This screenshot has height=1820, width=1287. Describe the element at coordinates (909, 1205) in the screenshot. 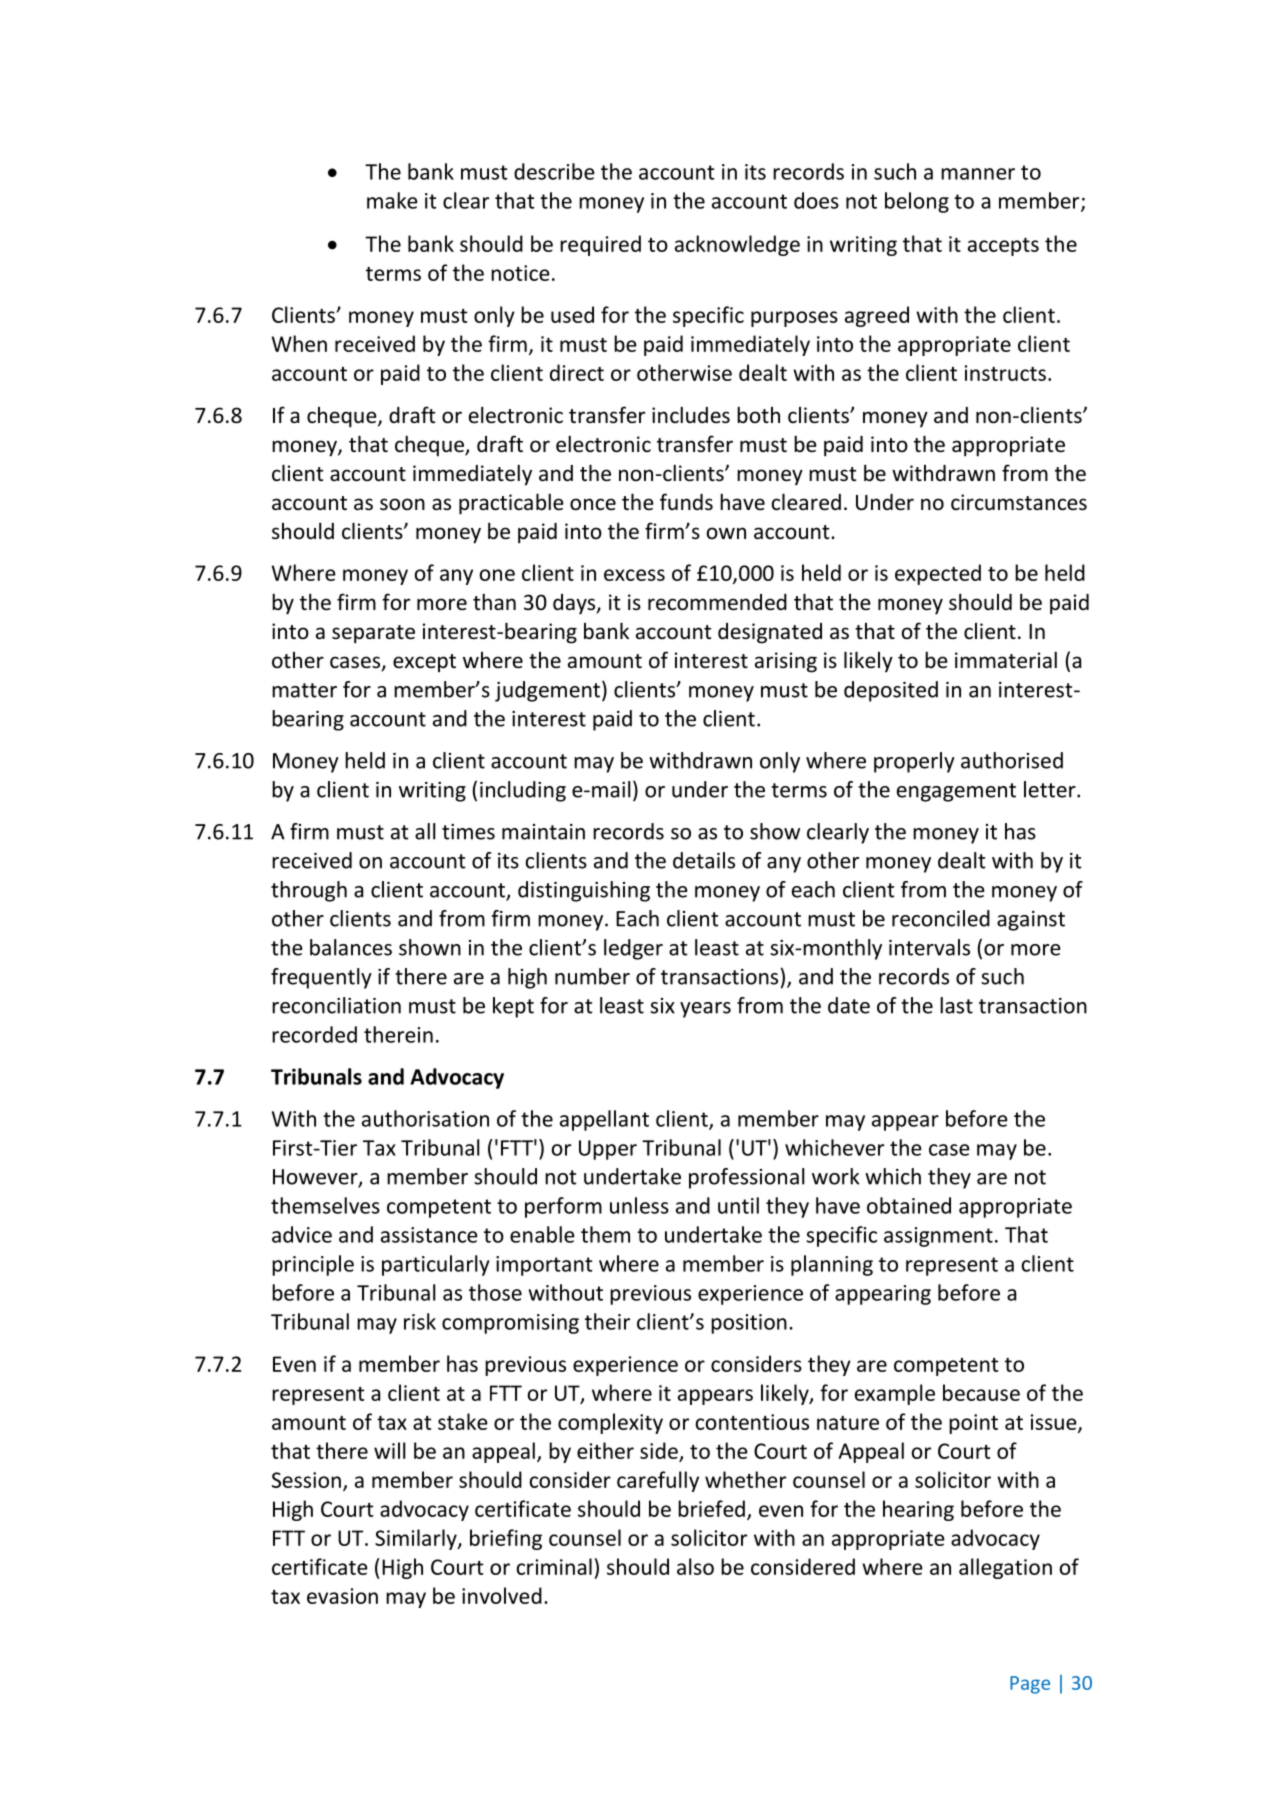

I see `obtained` at that location.
